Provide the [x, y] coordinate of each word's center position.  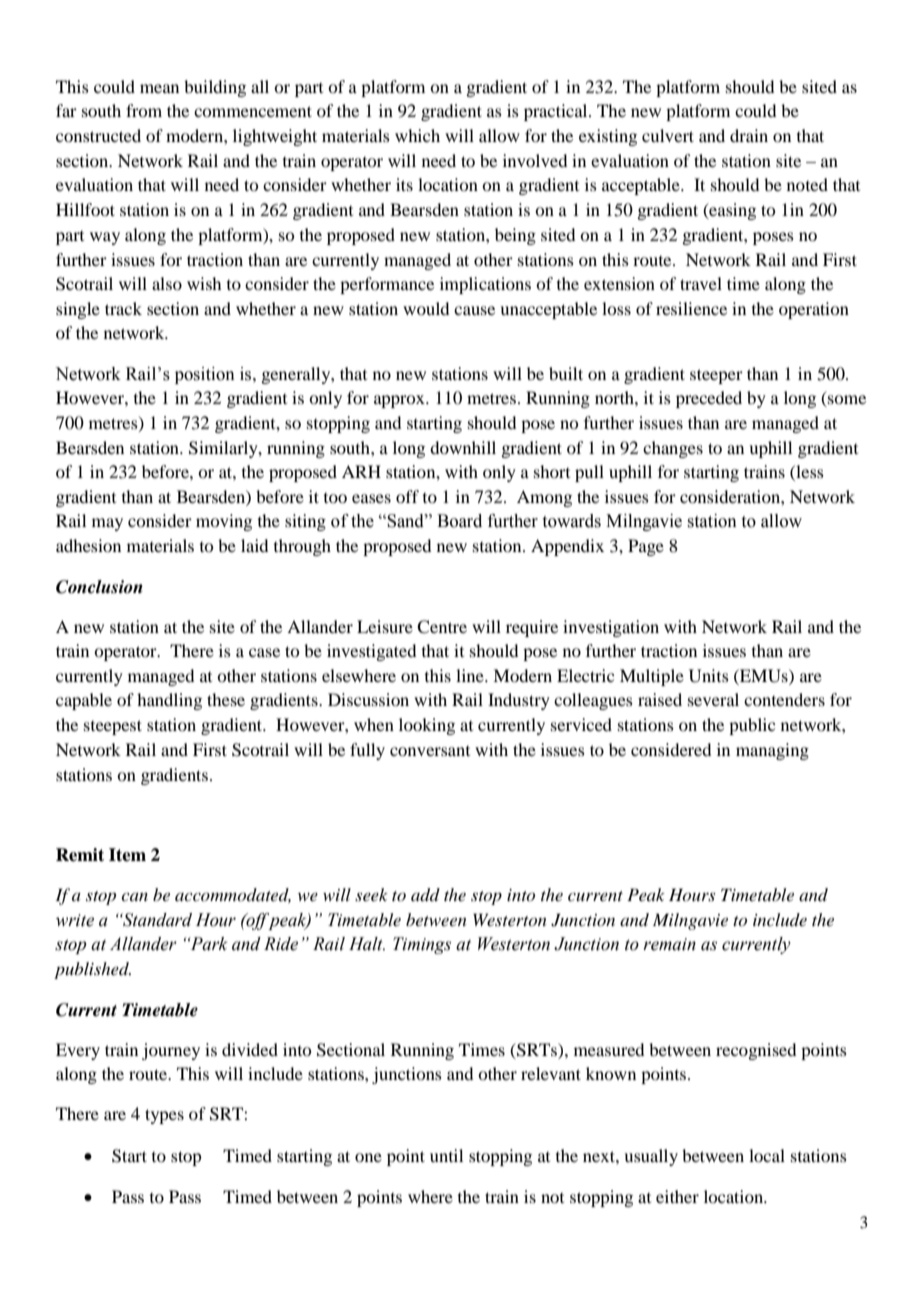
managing [772, 751]
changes [673, 449]
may [107, 524]
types [164, 1116]
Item [127, 855]
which [417, 135]
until [446, 1155]
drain [749, 135]
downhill [463, 447]
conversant [430, 751]
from [144, 110]
